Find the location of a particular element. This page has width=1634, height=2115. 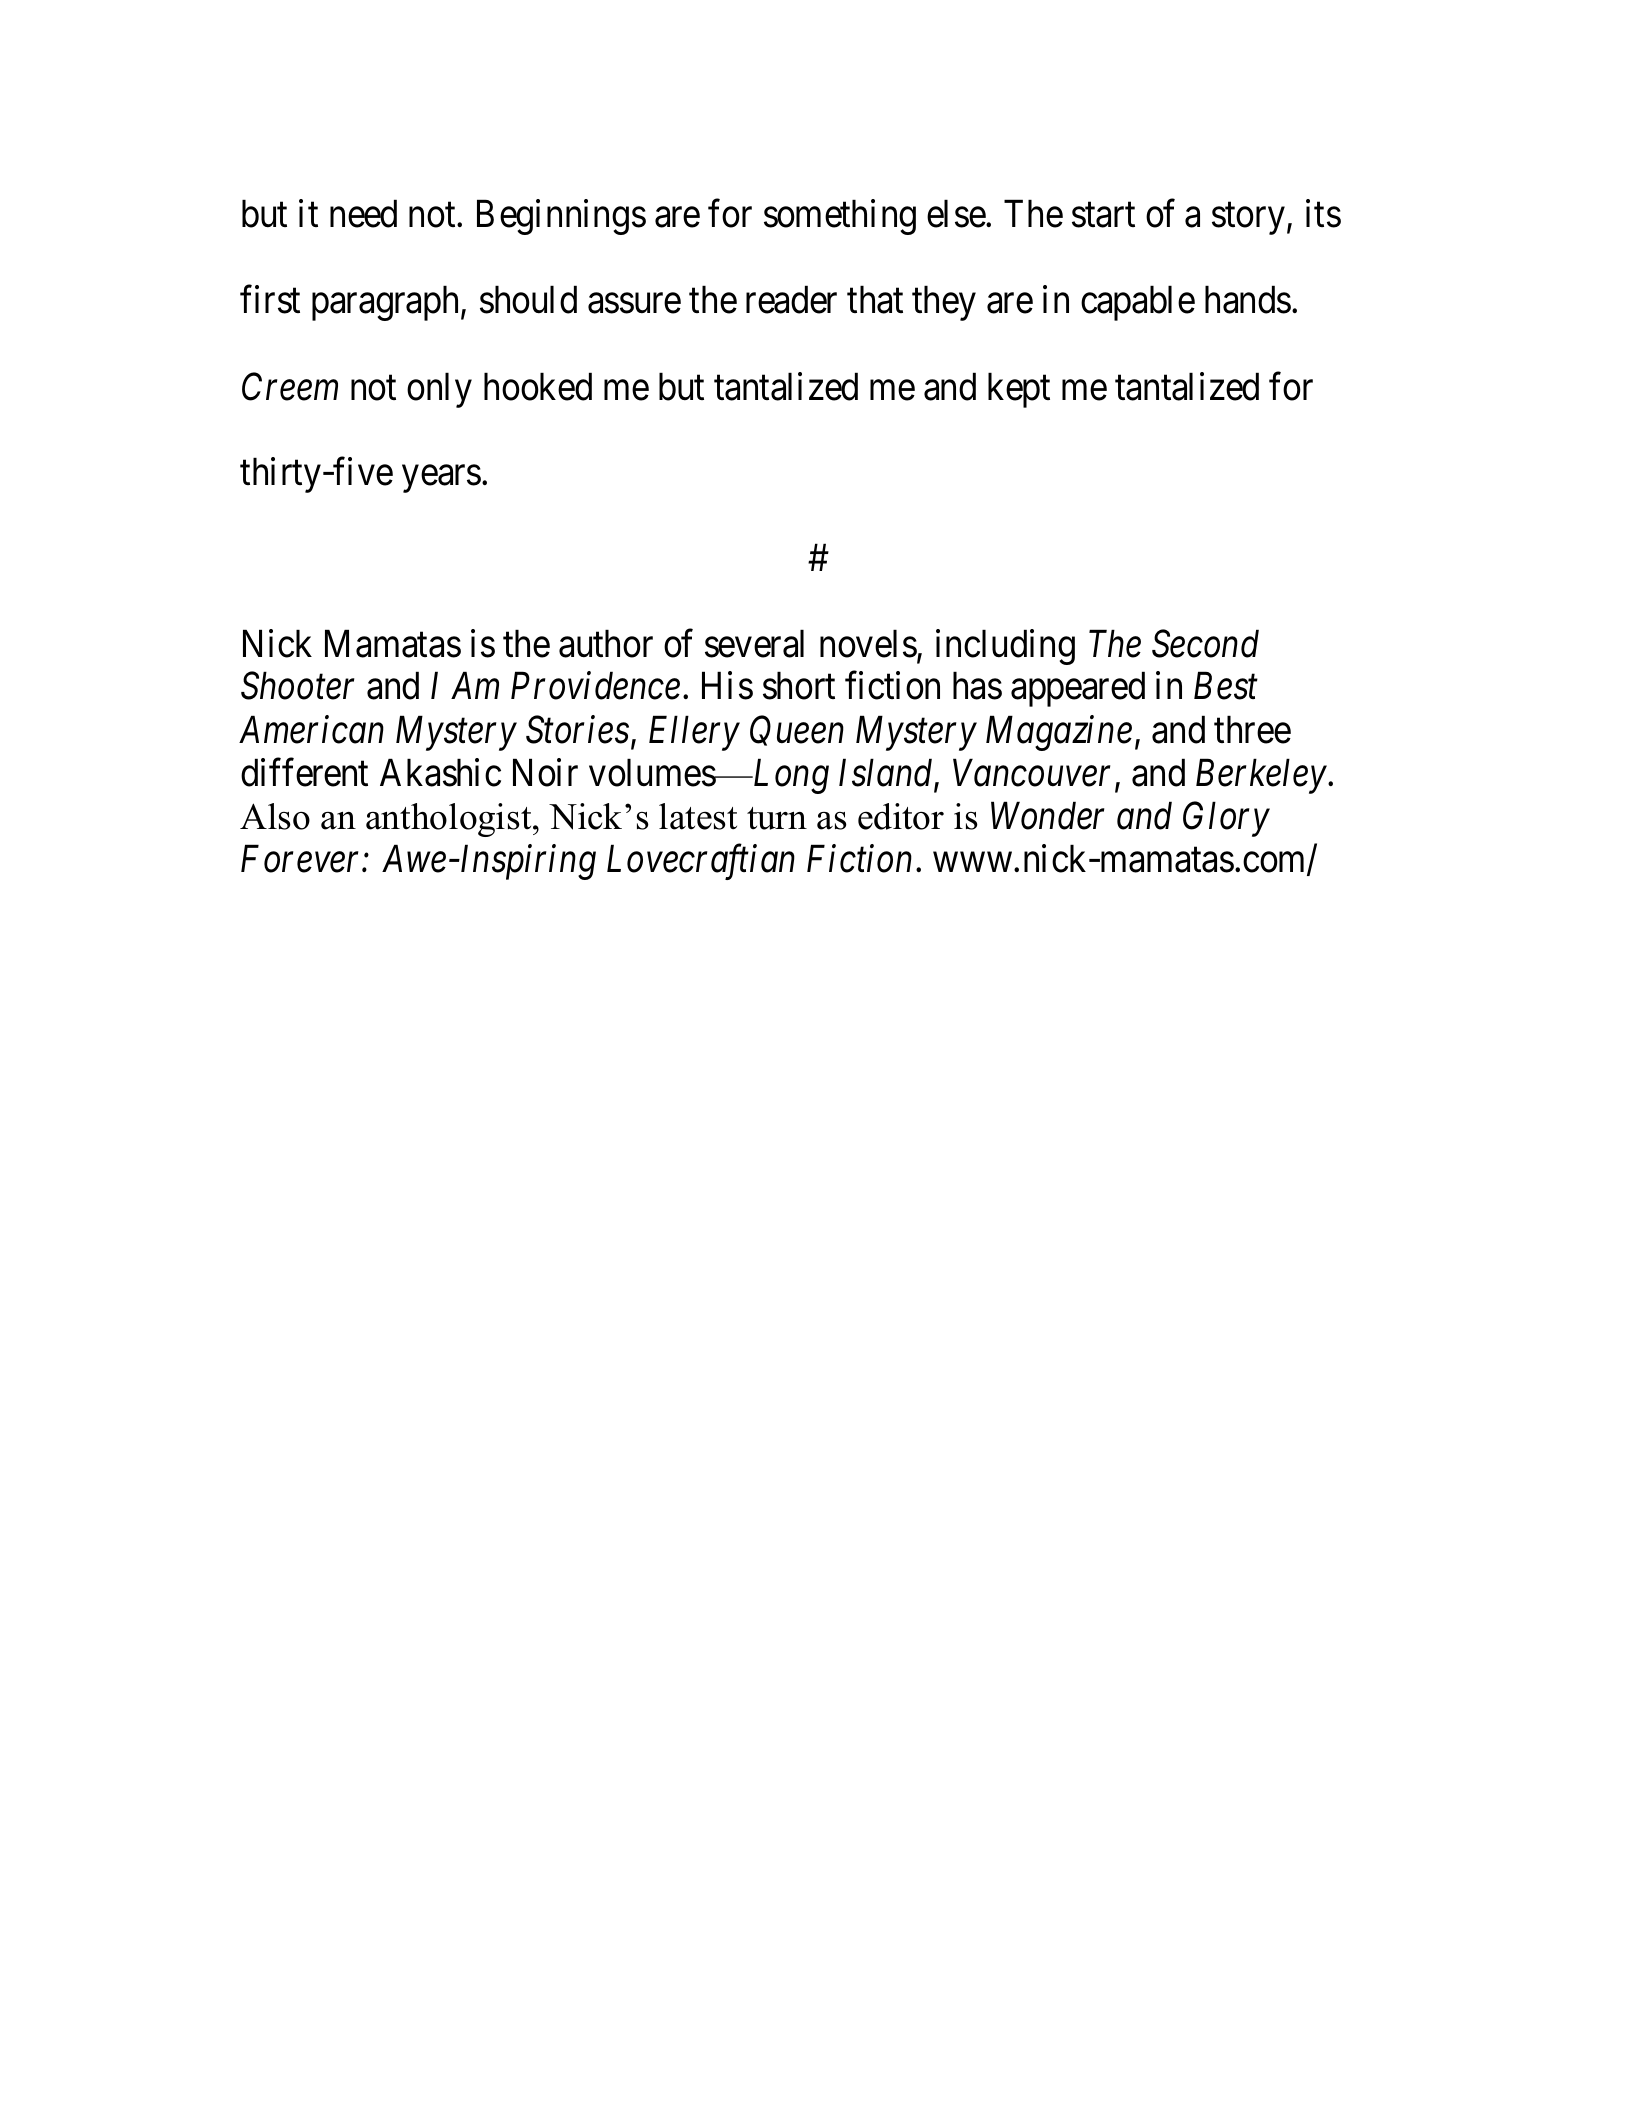

need is located at coordinates (363, 214).
